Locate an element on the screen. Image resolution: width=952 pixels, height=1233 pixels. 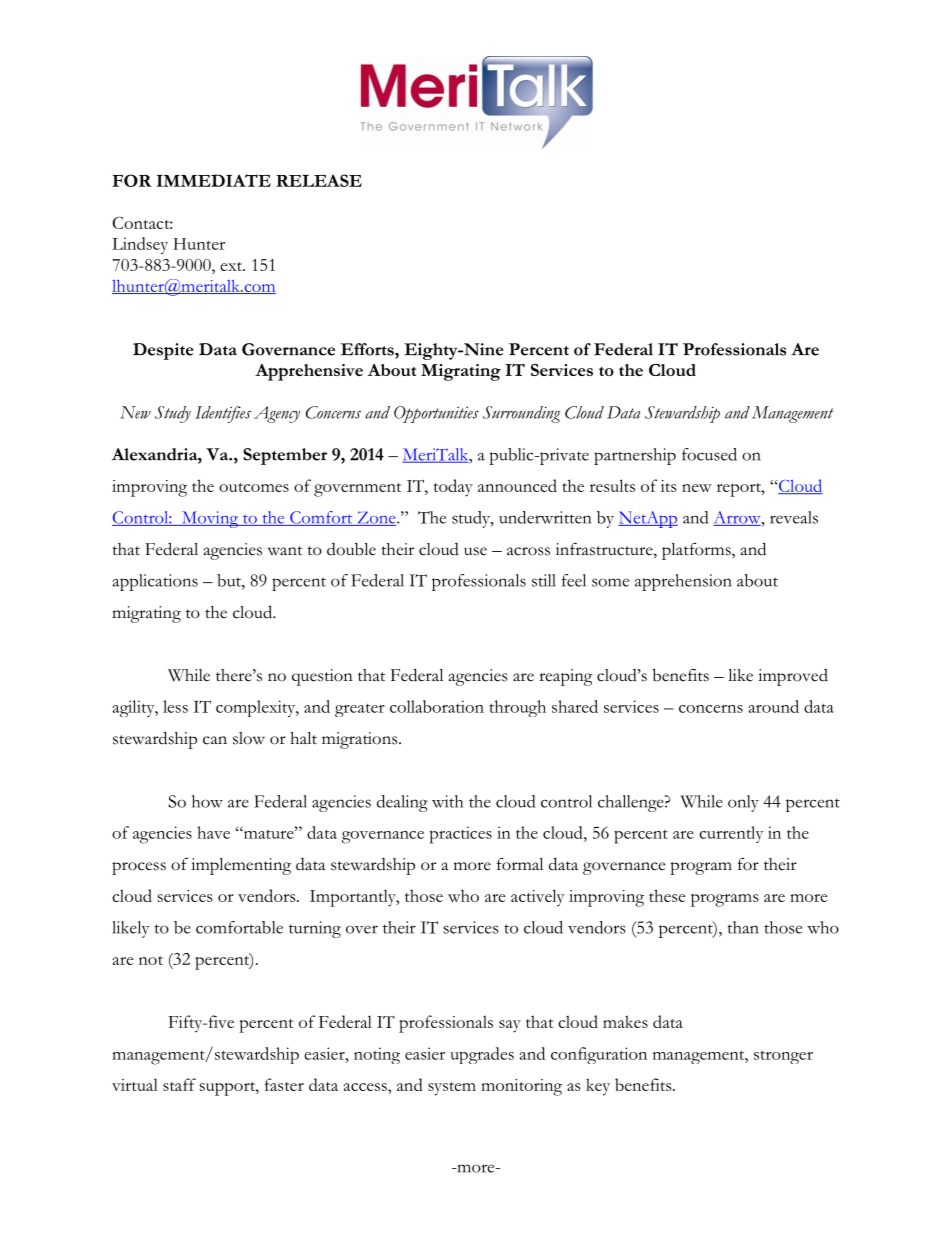
RELEASE is located at coordinates (319, 180).
